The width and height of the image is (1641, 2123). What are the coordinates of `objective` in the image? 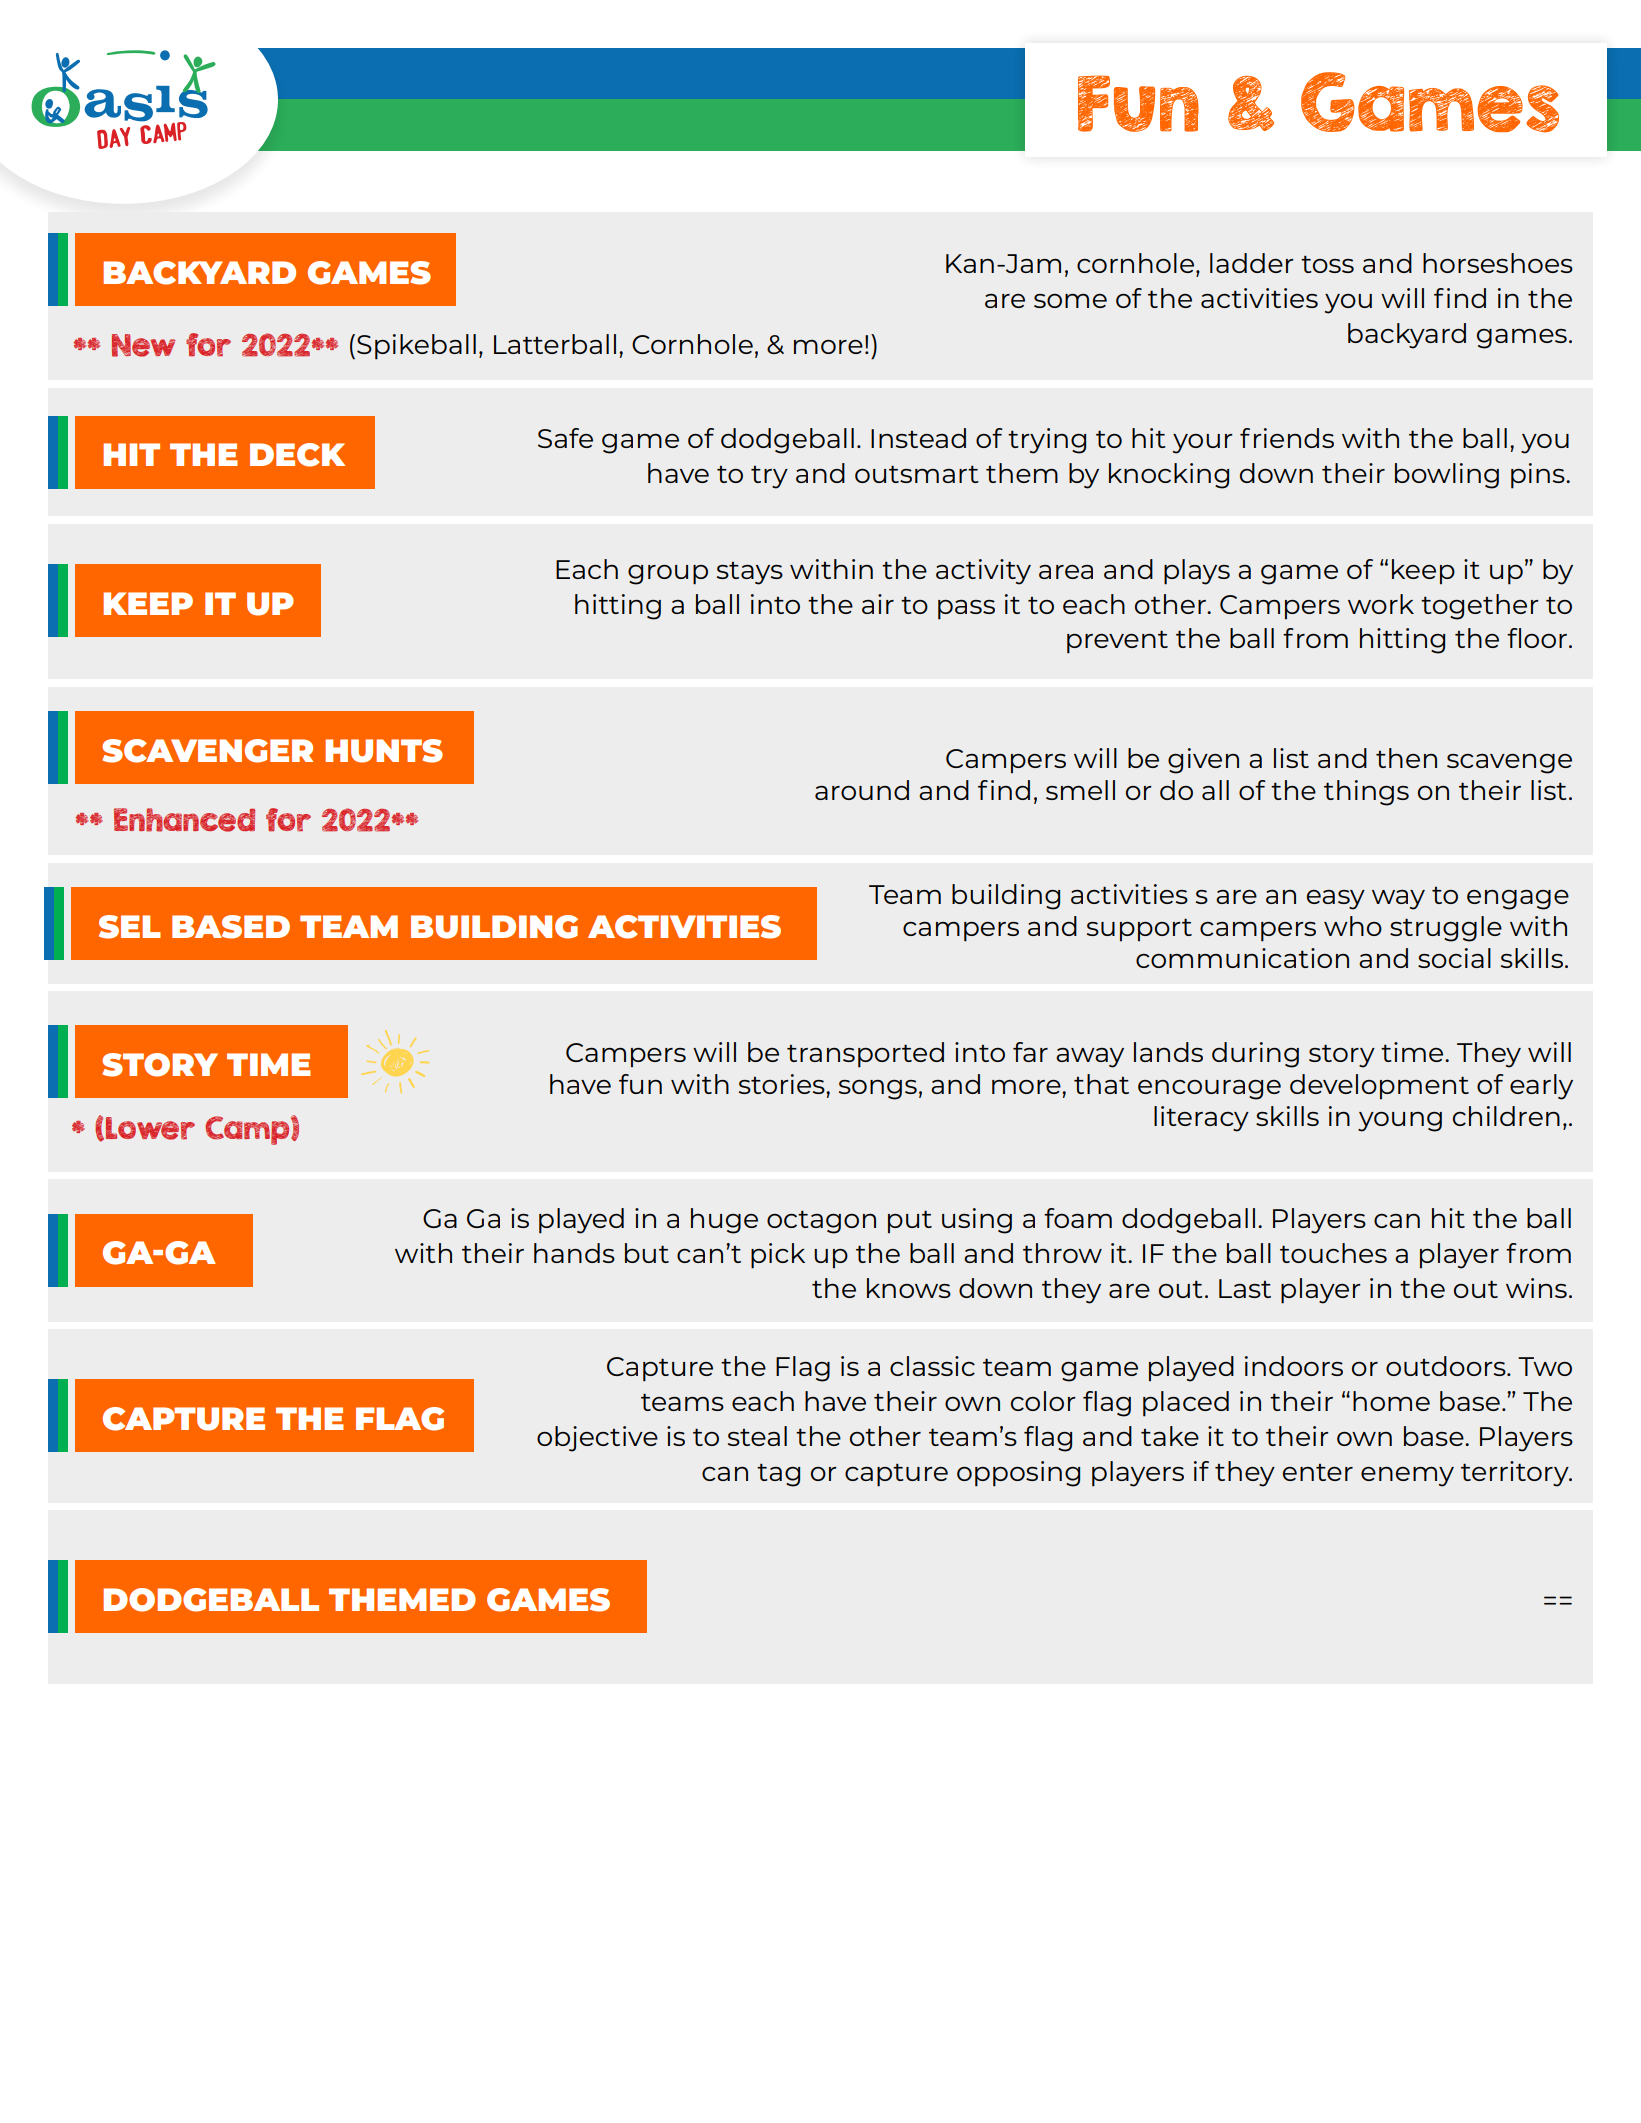 It's located at (597, 1439).
